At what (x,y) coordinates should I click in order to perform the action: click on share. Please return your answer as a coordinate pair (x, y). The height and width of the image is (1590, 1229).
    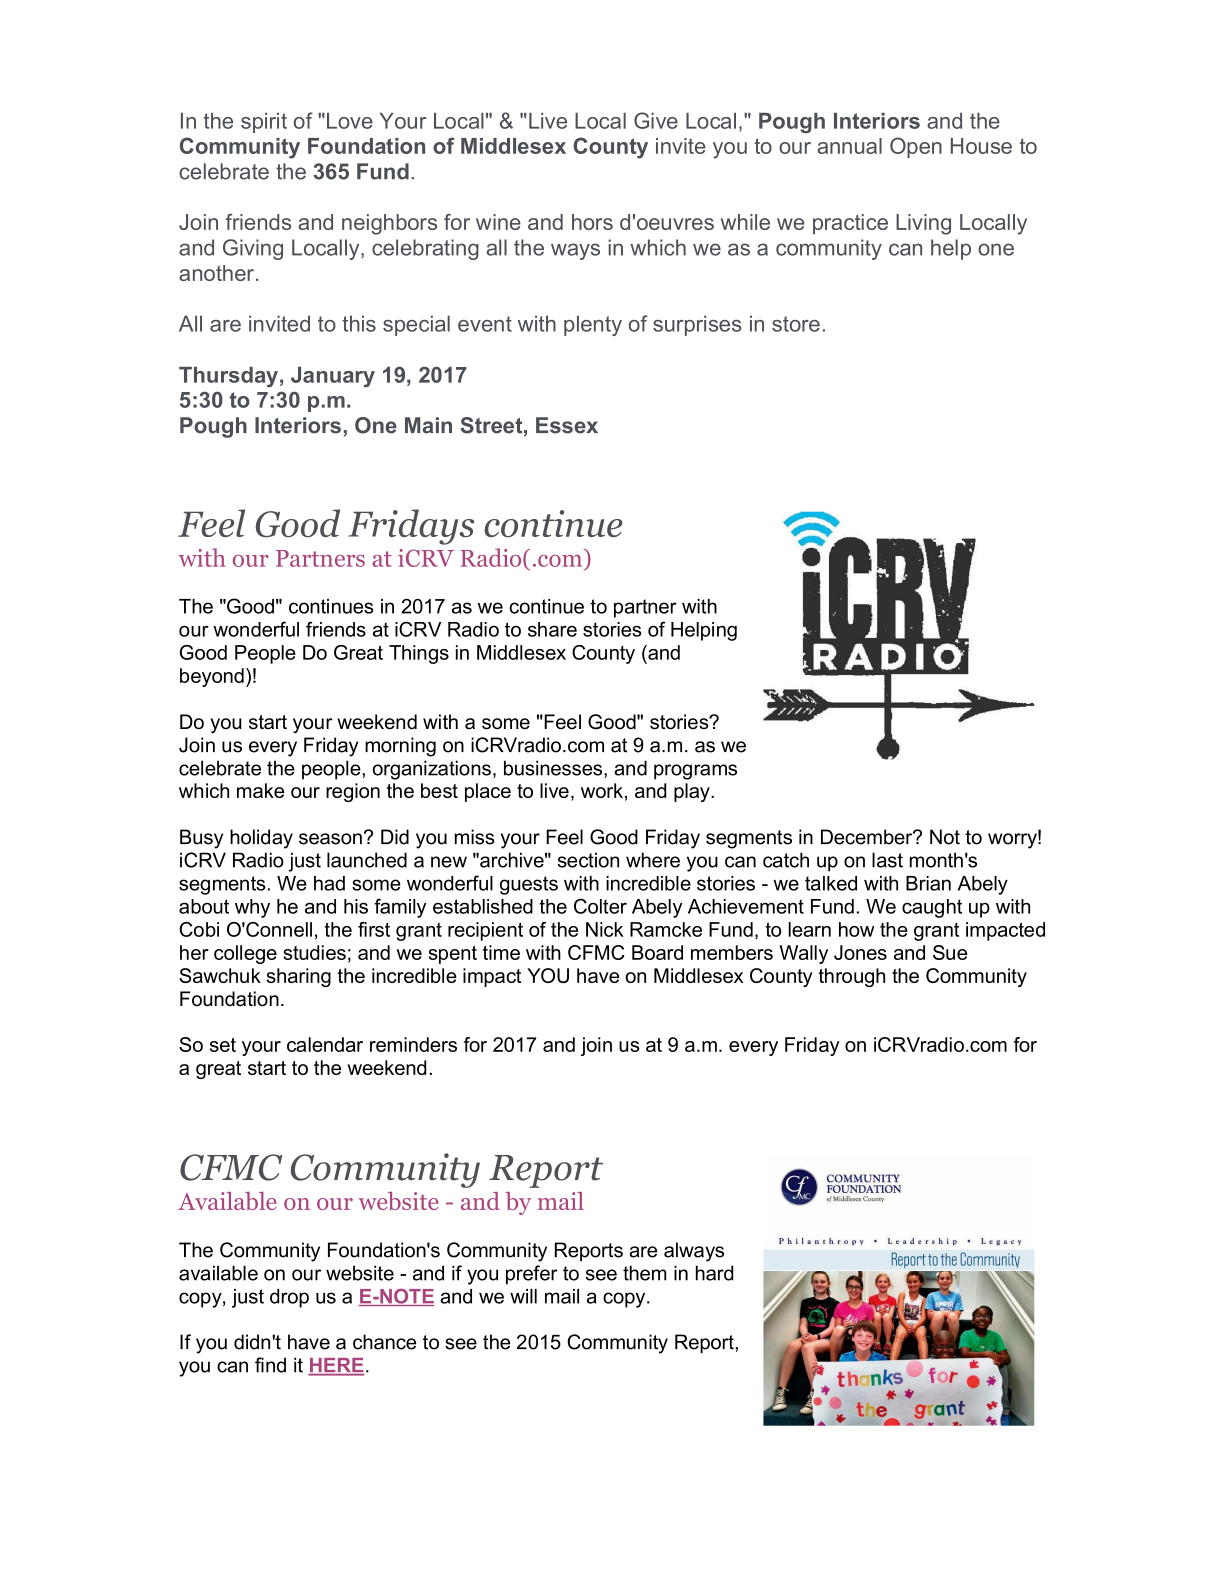
    Looking at the image, I should click on (552, 629).
